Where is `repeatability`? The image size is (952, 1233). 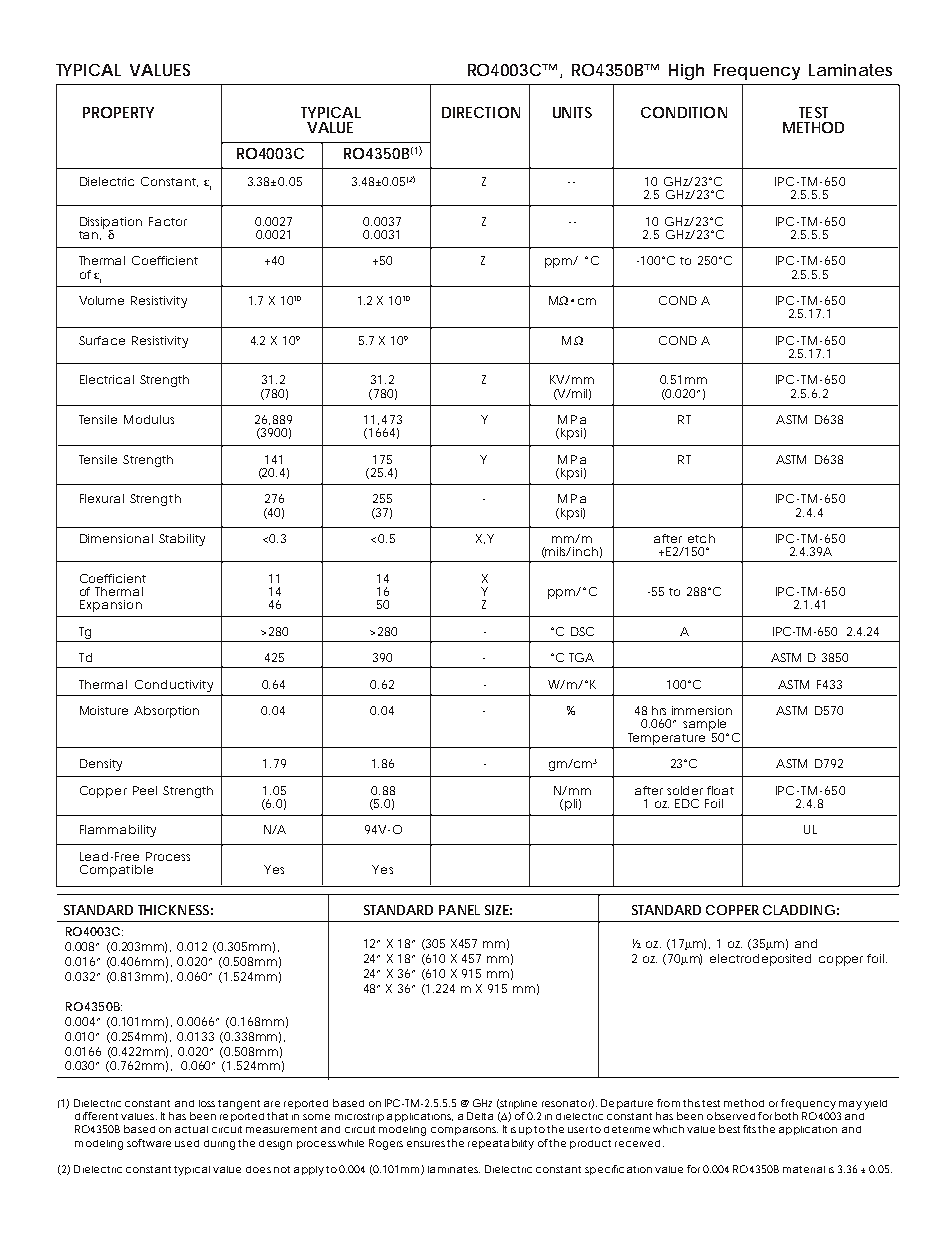 repeatability is located at coordinates (501, 1144).
